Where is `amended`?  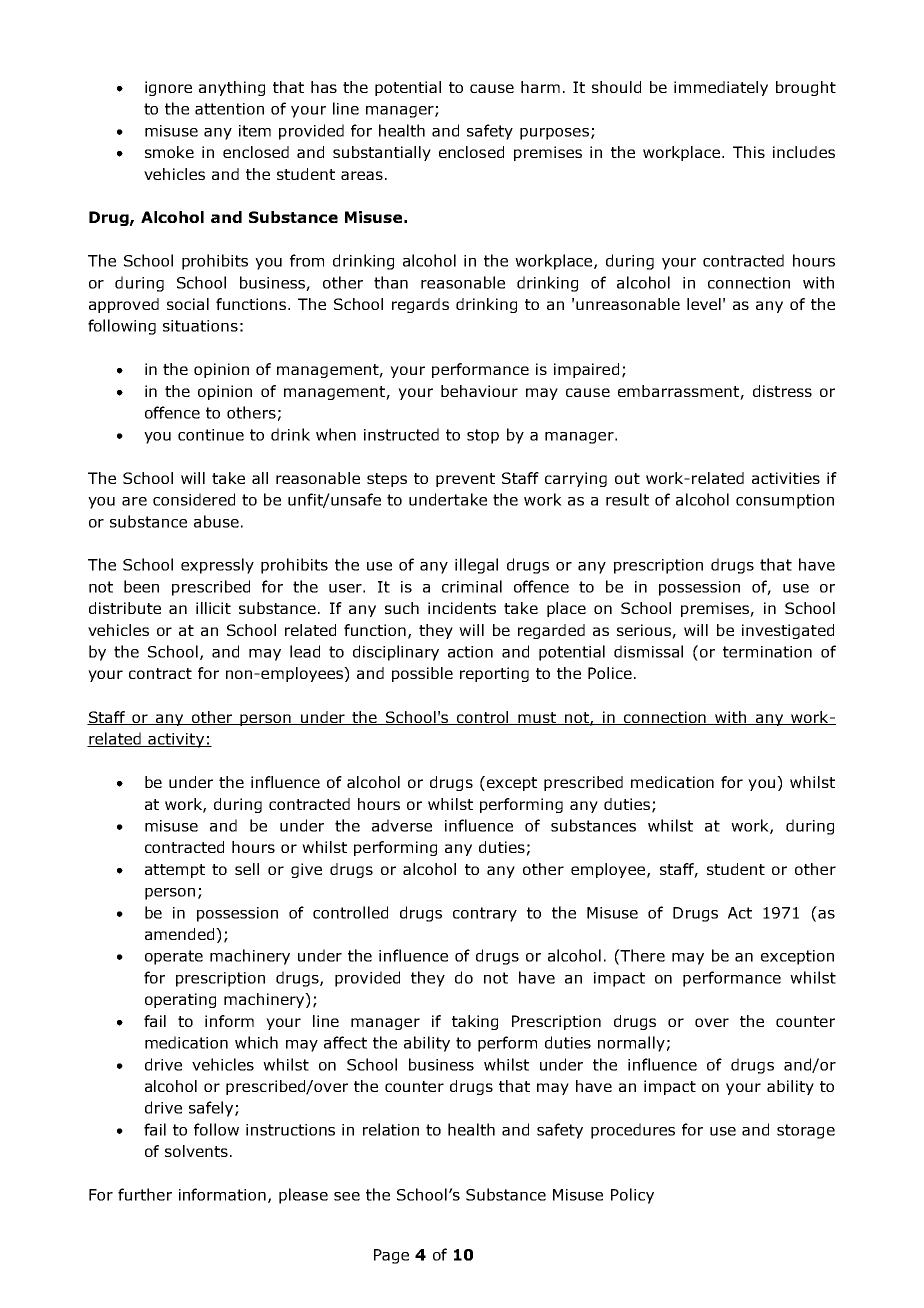
amended is located at coordinates (181, 934).
